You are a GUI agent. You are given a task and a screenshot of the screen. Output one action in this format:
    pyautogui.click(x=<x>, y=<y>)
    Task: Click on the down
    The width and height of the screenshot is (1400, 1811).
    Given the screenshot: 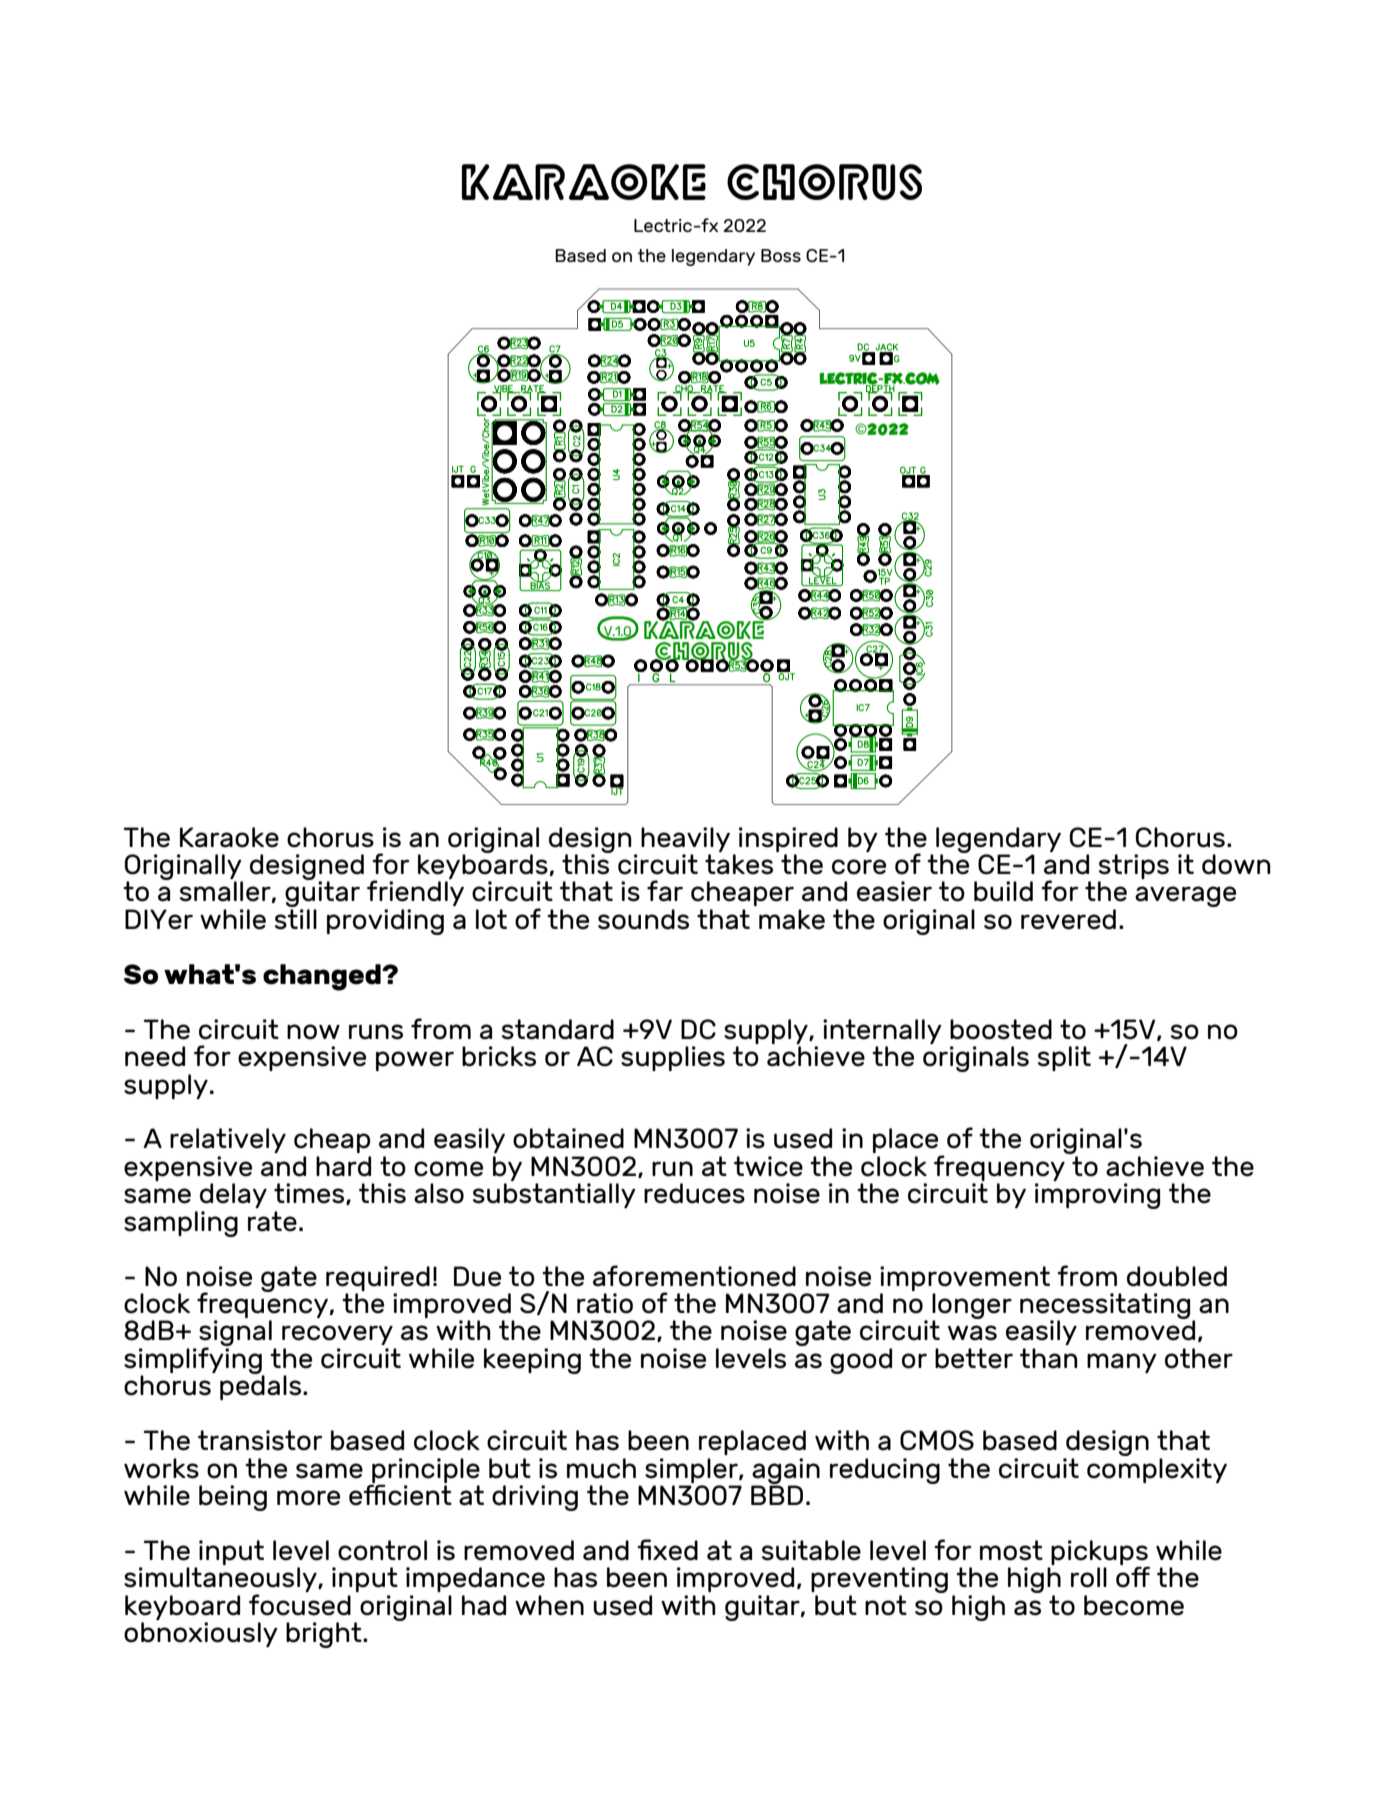 What is the action you would take?
    pyautogui.click(x=1236, y=864)
